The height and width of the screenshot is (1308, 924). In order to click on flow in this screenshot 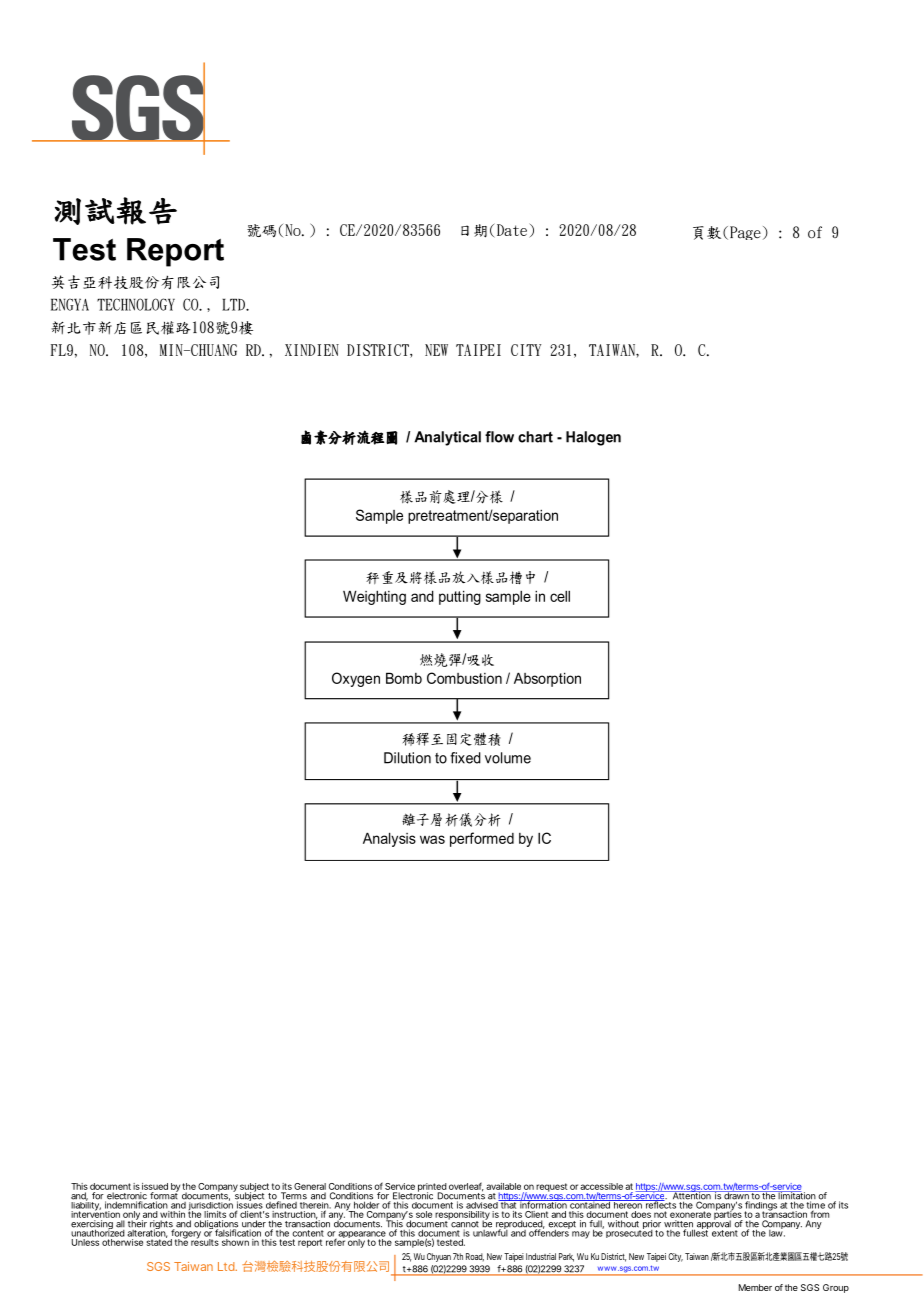, I will do `click(499, 437)`.
